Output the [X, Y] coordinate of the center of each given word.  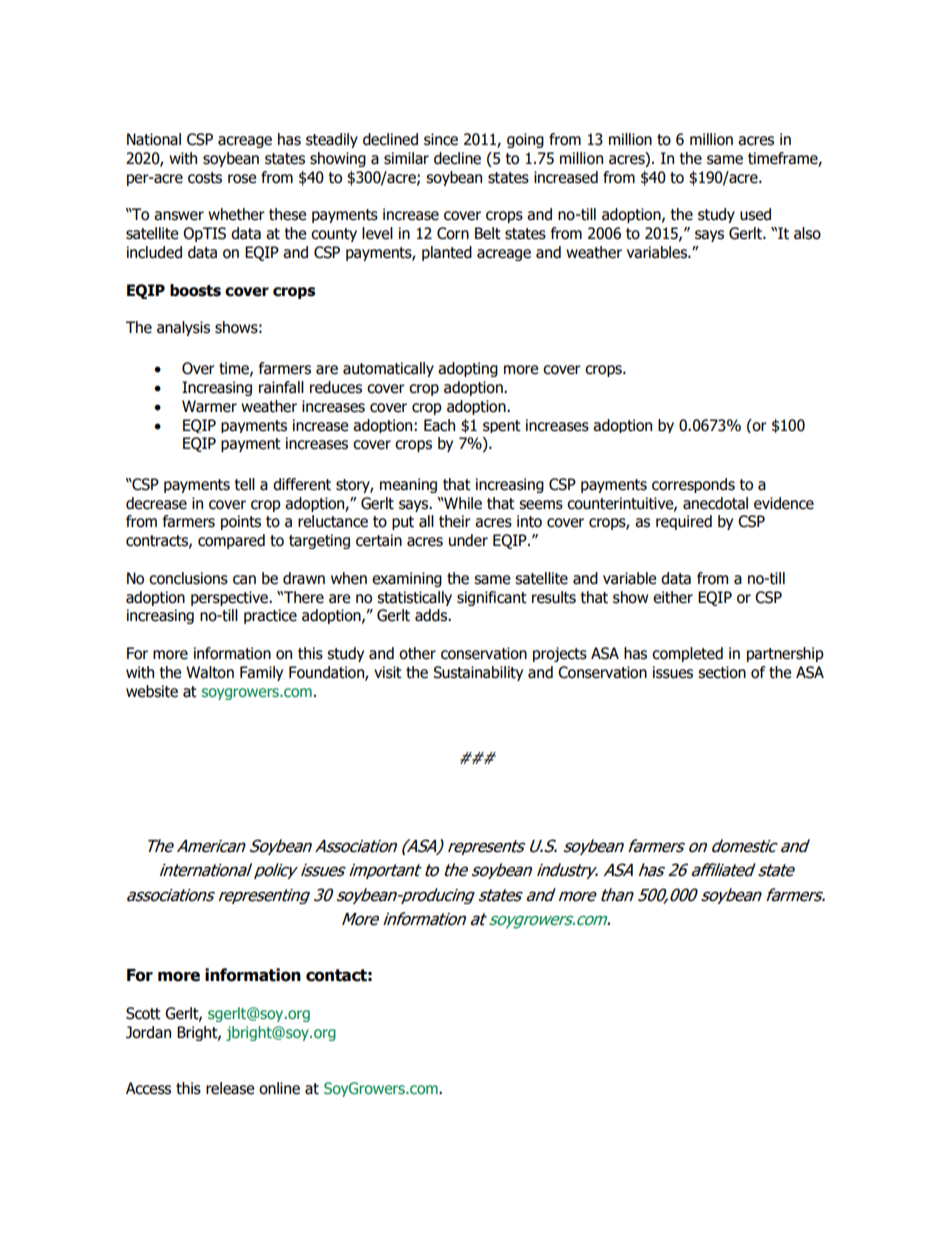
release [230, 1088]
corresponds [693, 485]
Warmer [209, 406]
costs [205, 178]
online [279, 1088]
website [152, 691]
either [673, 597]
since [441, 139]
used [755, 214]
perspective [230, 598]
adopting [468, 369]
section [722, 672]
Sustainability [478, 673]
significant [492, 598]
